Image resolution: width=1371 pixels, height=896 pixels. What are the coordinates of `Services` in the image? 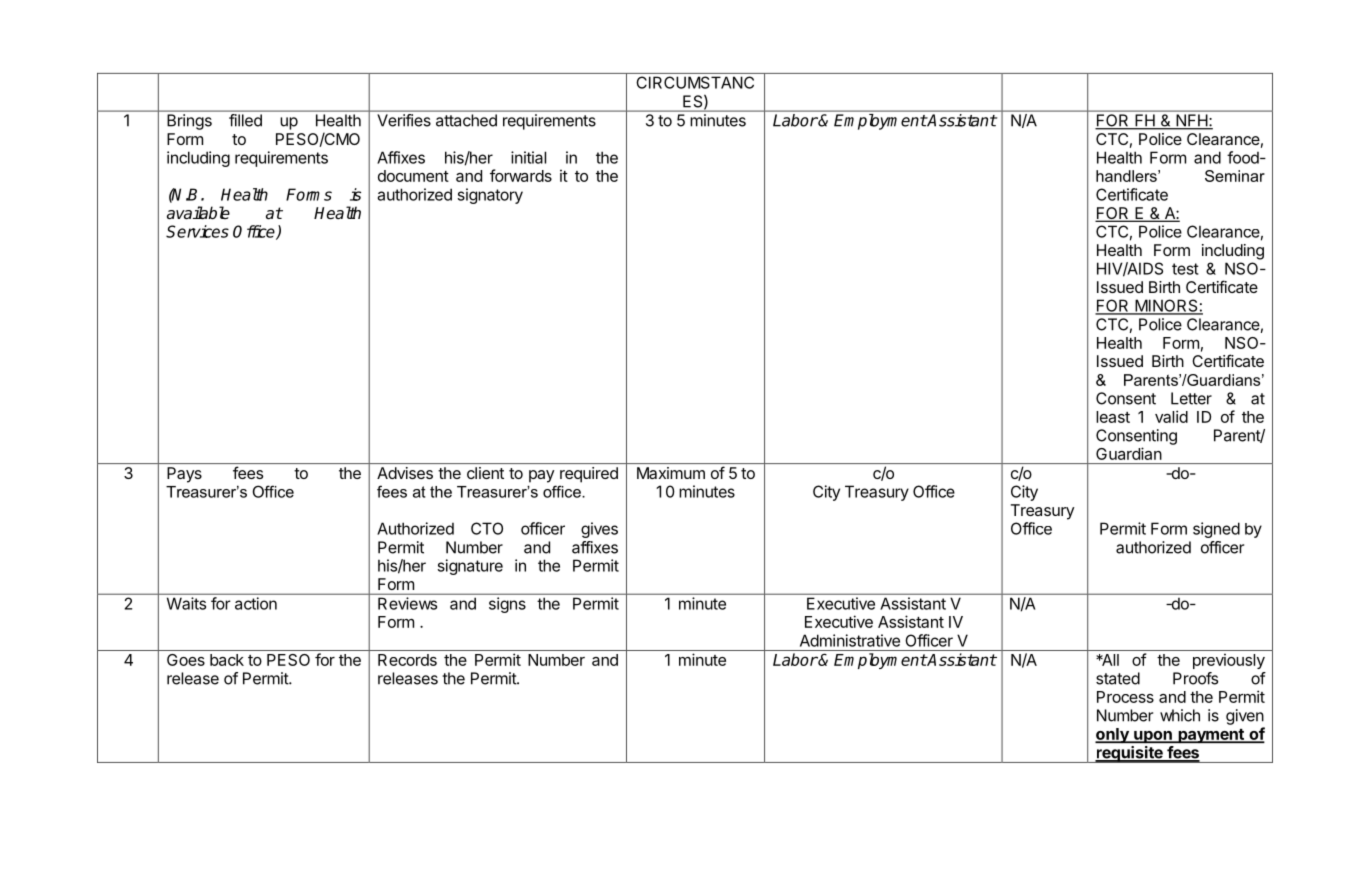 It's located at (197, 231).
